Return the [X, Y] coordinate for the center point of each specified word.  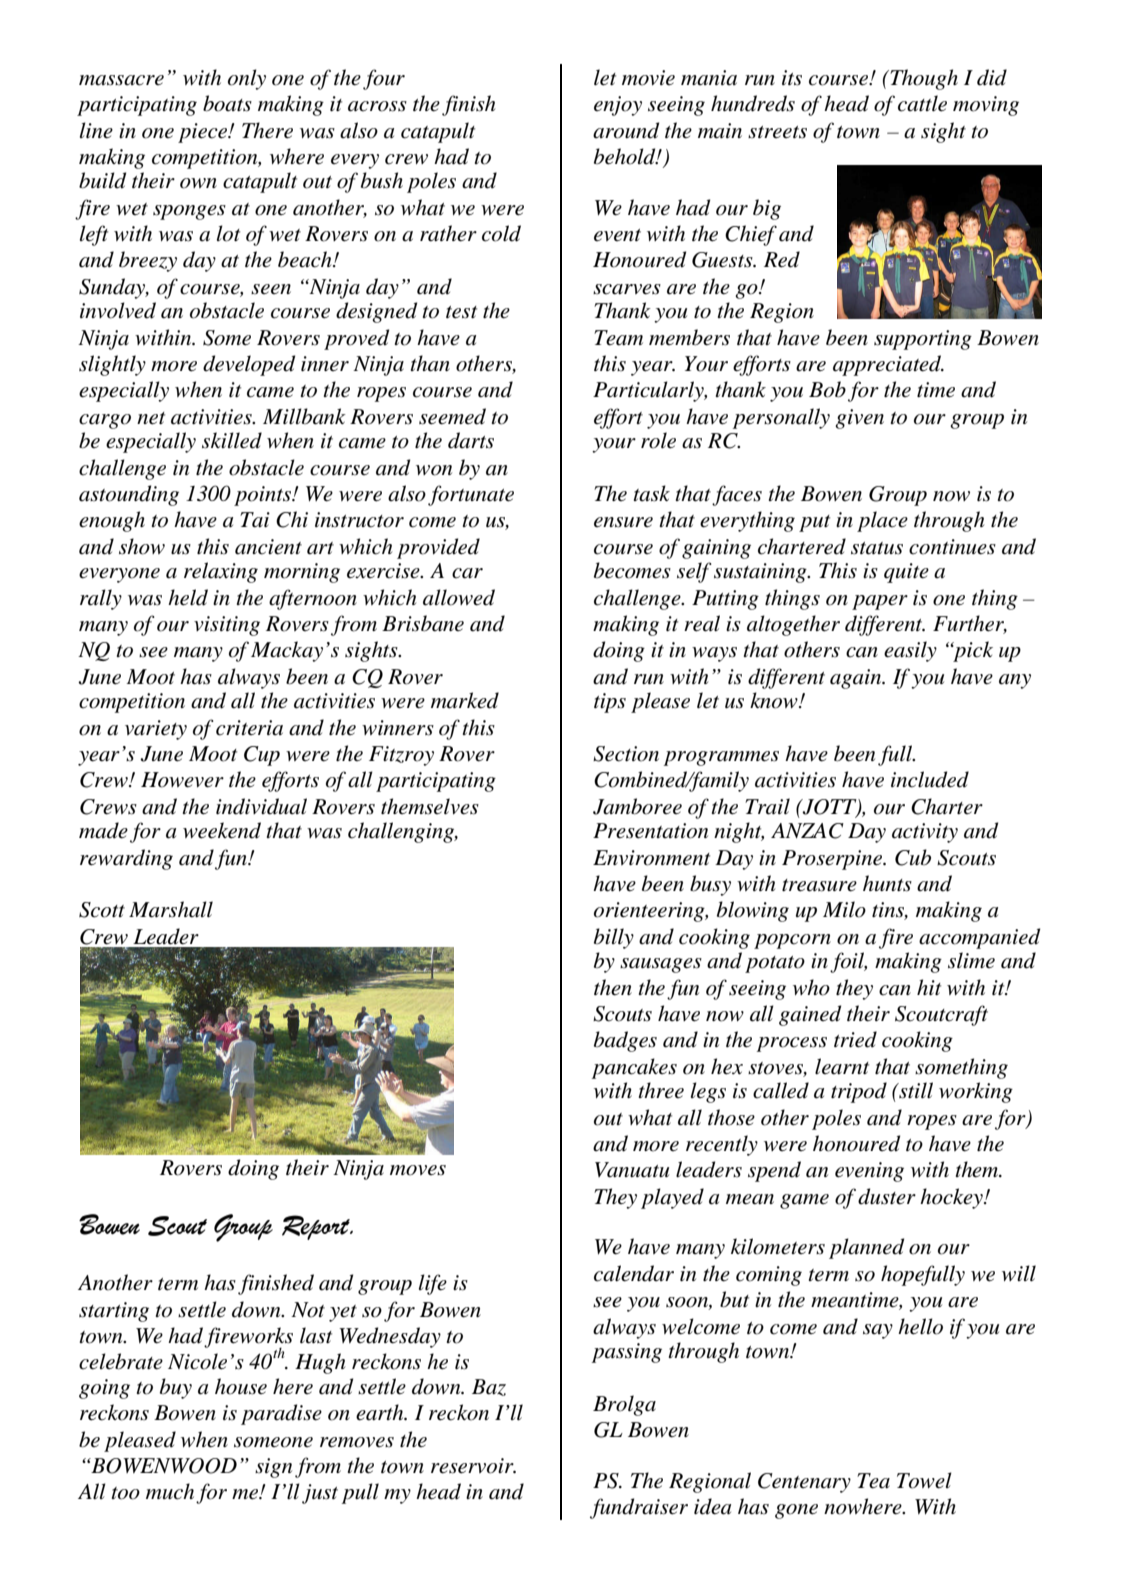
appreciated [888, 365]
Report [317, 1227]
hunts [887, 883]
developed [249, 365]
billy [614, 938]
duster [887, 1196]
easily [910, 651]
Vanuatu [632, 1170]
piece [204, 133]
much [170, 1491]
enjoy [618, 106]
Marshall [171, 909]
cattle [922, 103]
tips [610, 703]
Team [618, 338]
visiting [227, 626]
